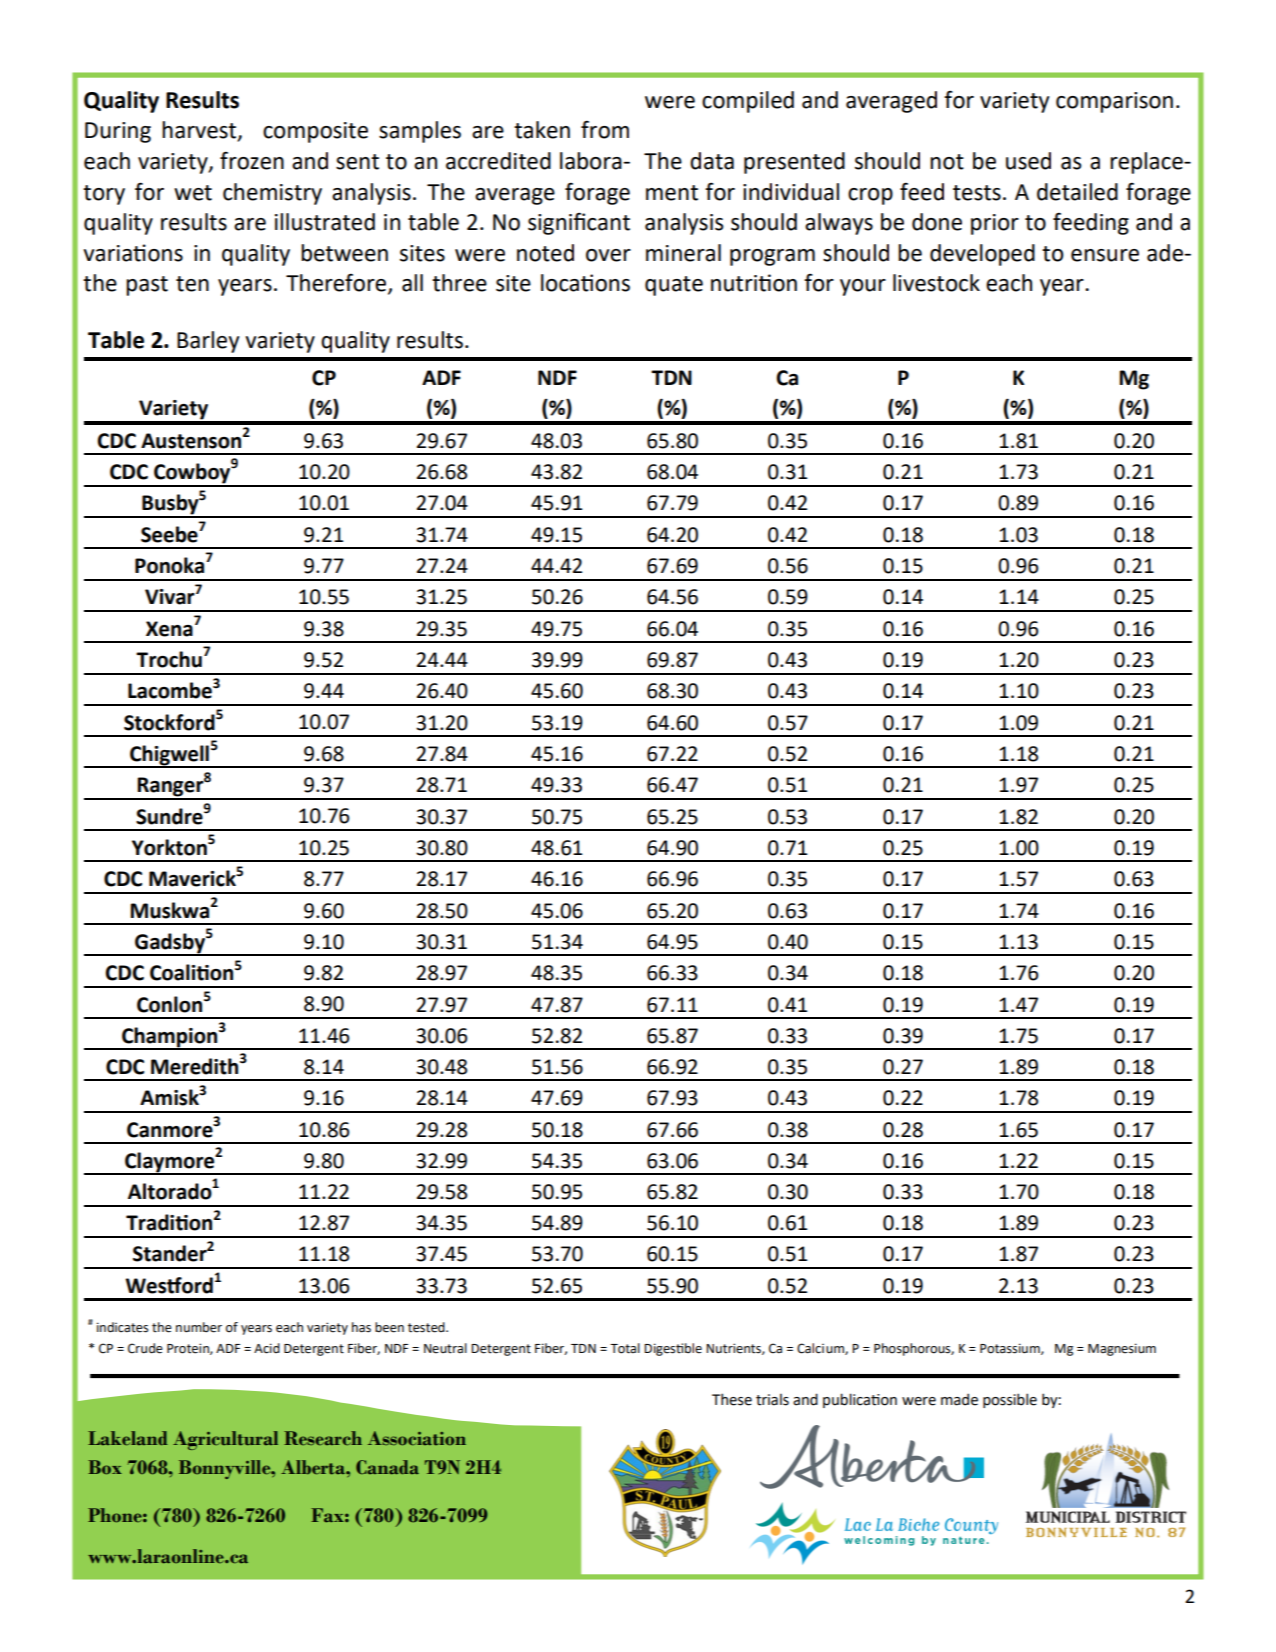  What do you see at coordinates (585, 283) in the image?
I see `locations` at bounding box center [585, 283].
